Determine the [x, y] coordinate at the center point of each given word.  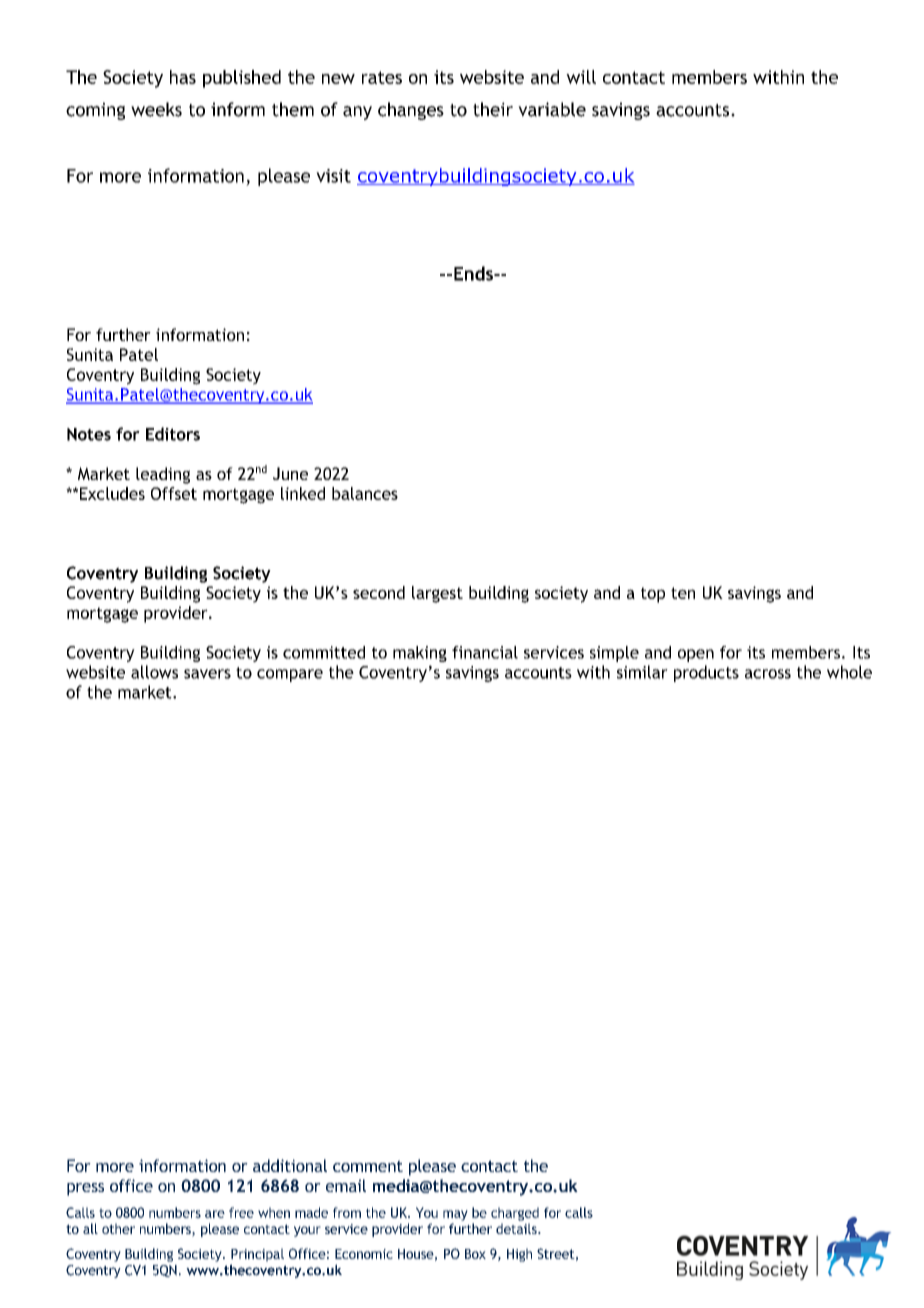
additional [290, 1165]
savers [207, 674]
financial [485, 652]
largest [437, 594]
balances [365, 493]
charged [515, 1214]
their [493, 109]
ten [683, 593]
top [653, 595]
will [581, 77]
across [768, 674]
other [118, 1228]
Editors [173, 434]
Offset [174, 493]
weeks [156, 109]
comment [368, 1166]
